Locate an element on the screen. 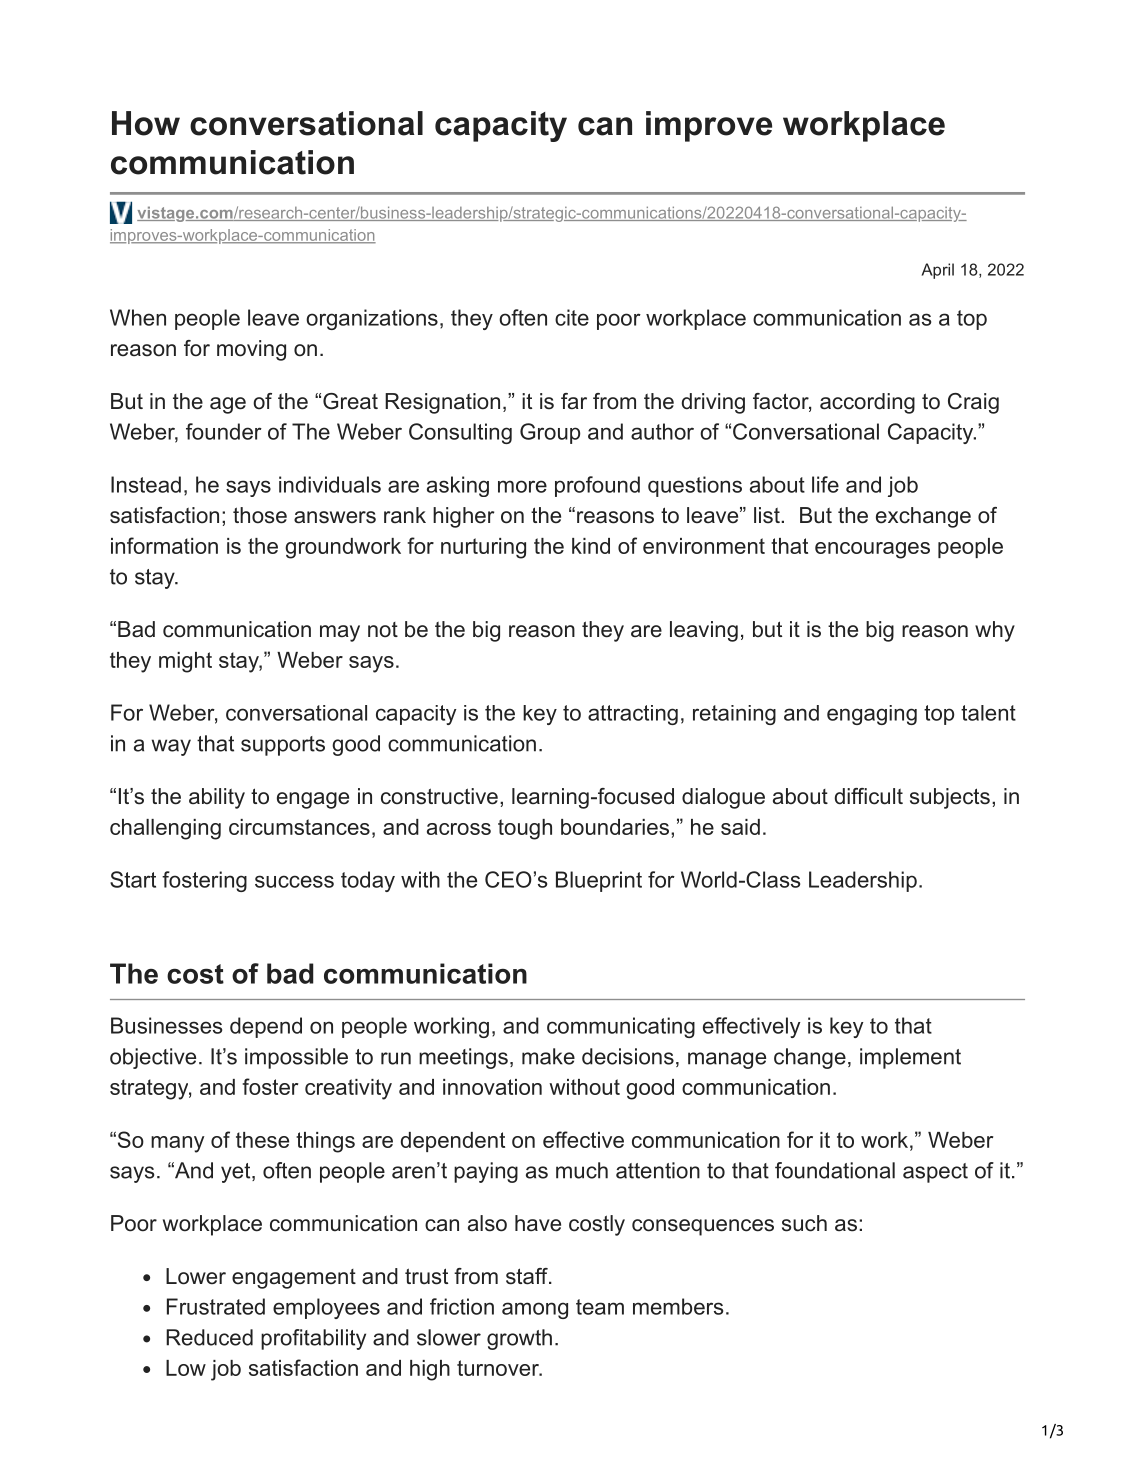  encourages is located at coordinates (872, 550).
